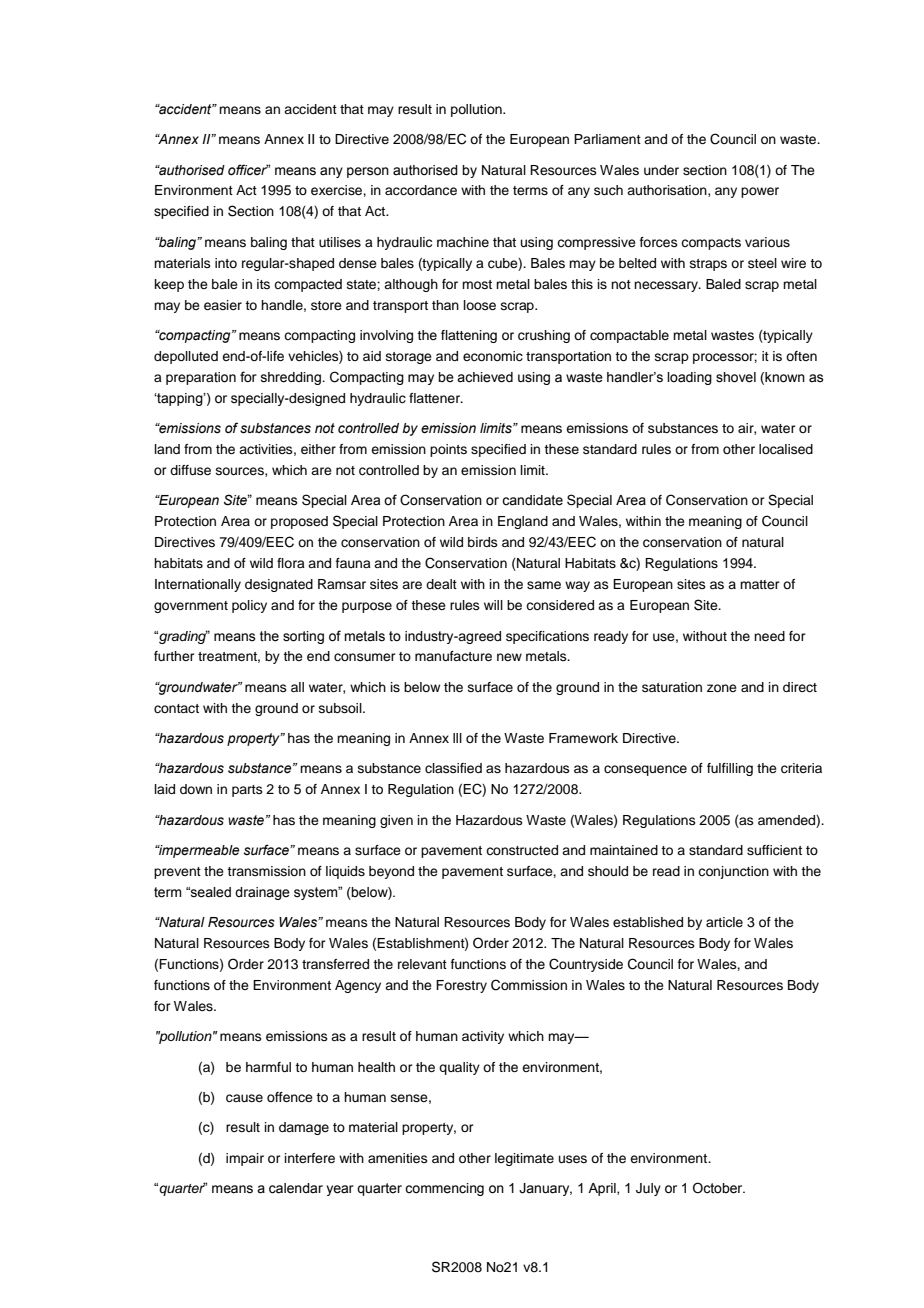  What do you see at coordinates (689, 378) in the page?
I see `loading` at bounding box center [689, 378].
